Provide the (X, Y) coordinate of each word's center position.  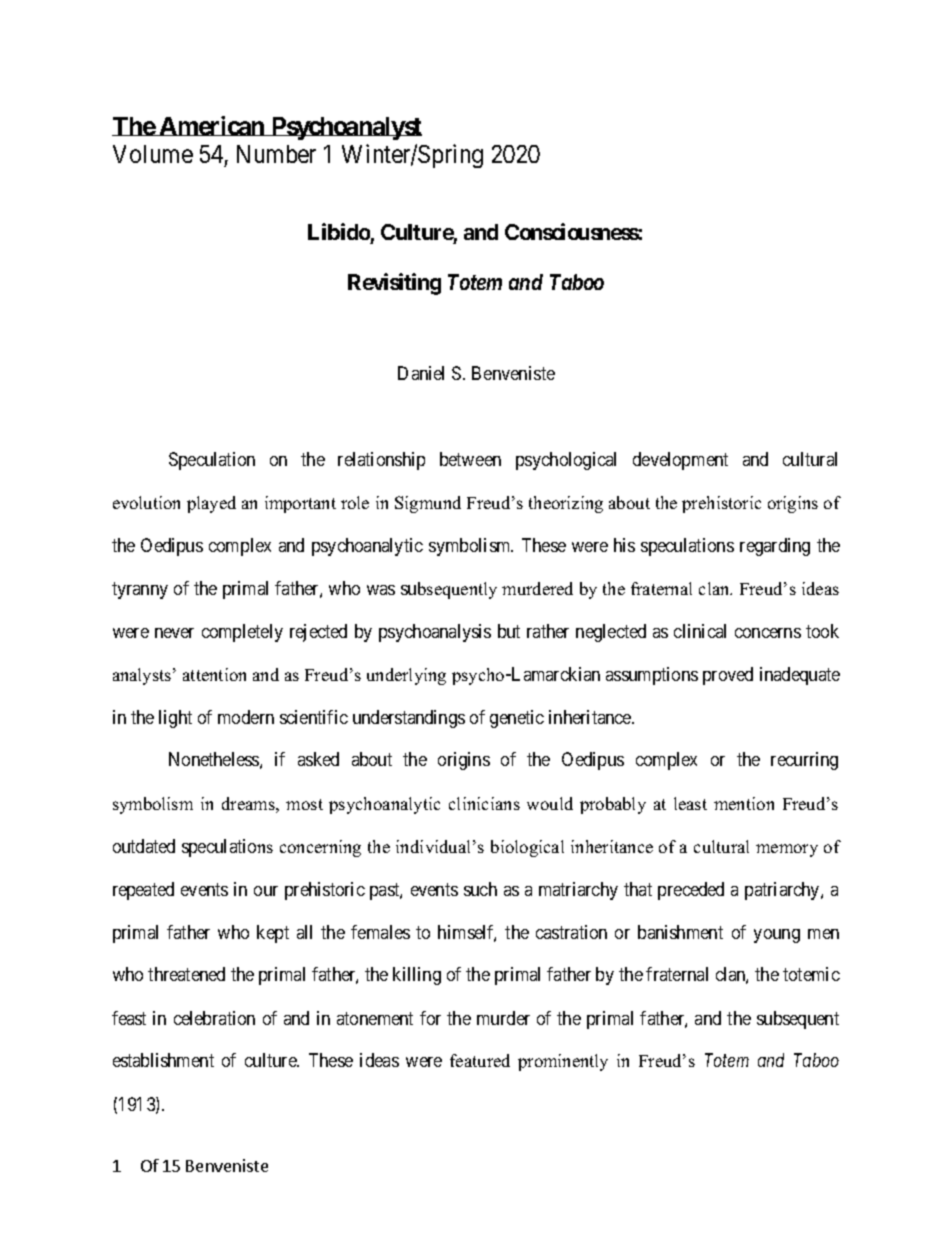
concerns (768, 633)
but (509, 631)
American (212, 126)
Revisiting (394, 284)
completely (242, 633)
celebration (214, 1018)
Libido (339, 231)
